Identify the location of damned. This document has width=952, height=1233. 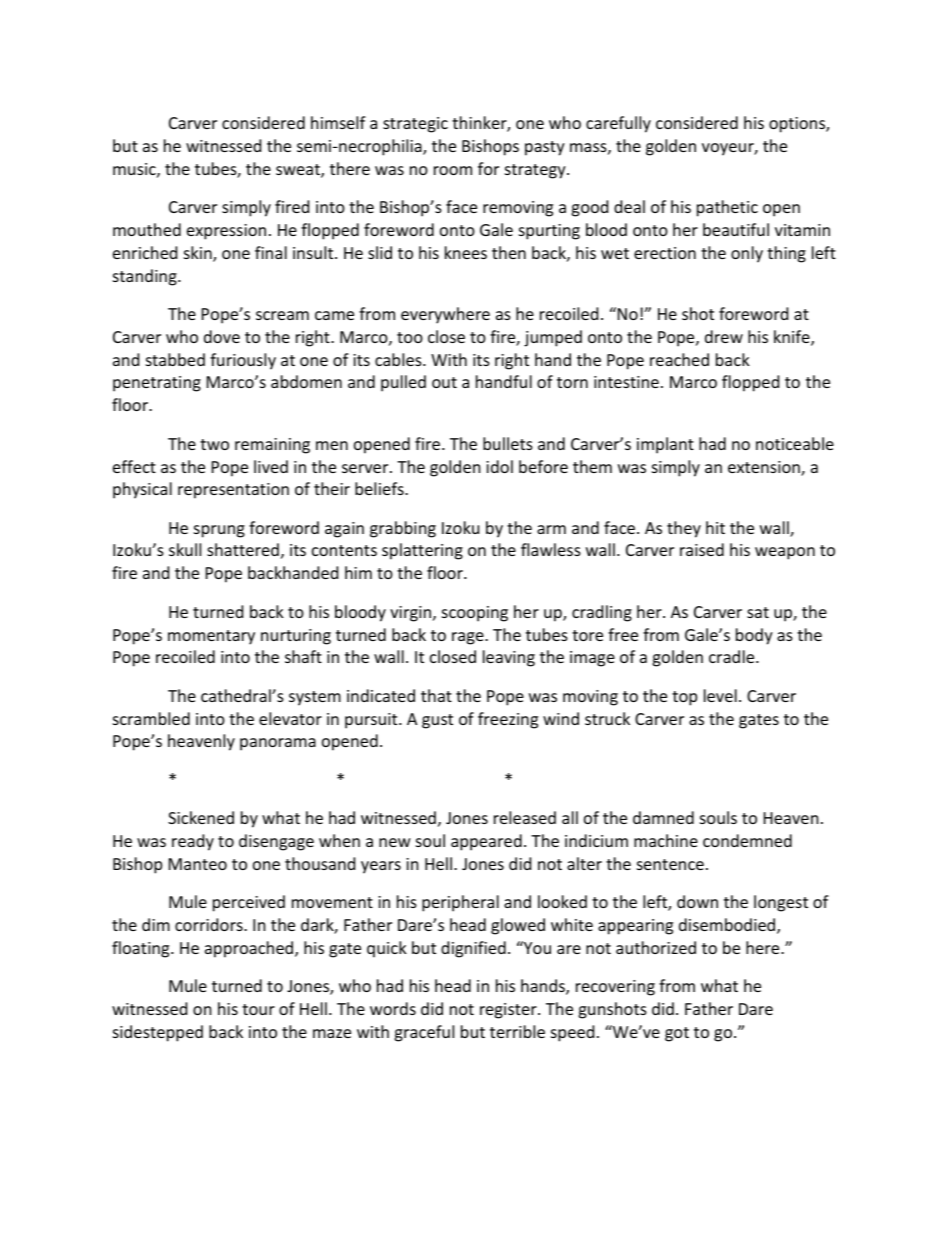
(663, 817).
